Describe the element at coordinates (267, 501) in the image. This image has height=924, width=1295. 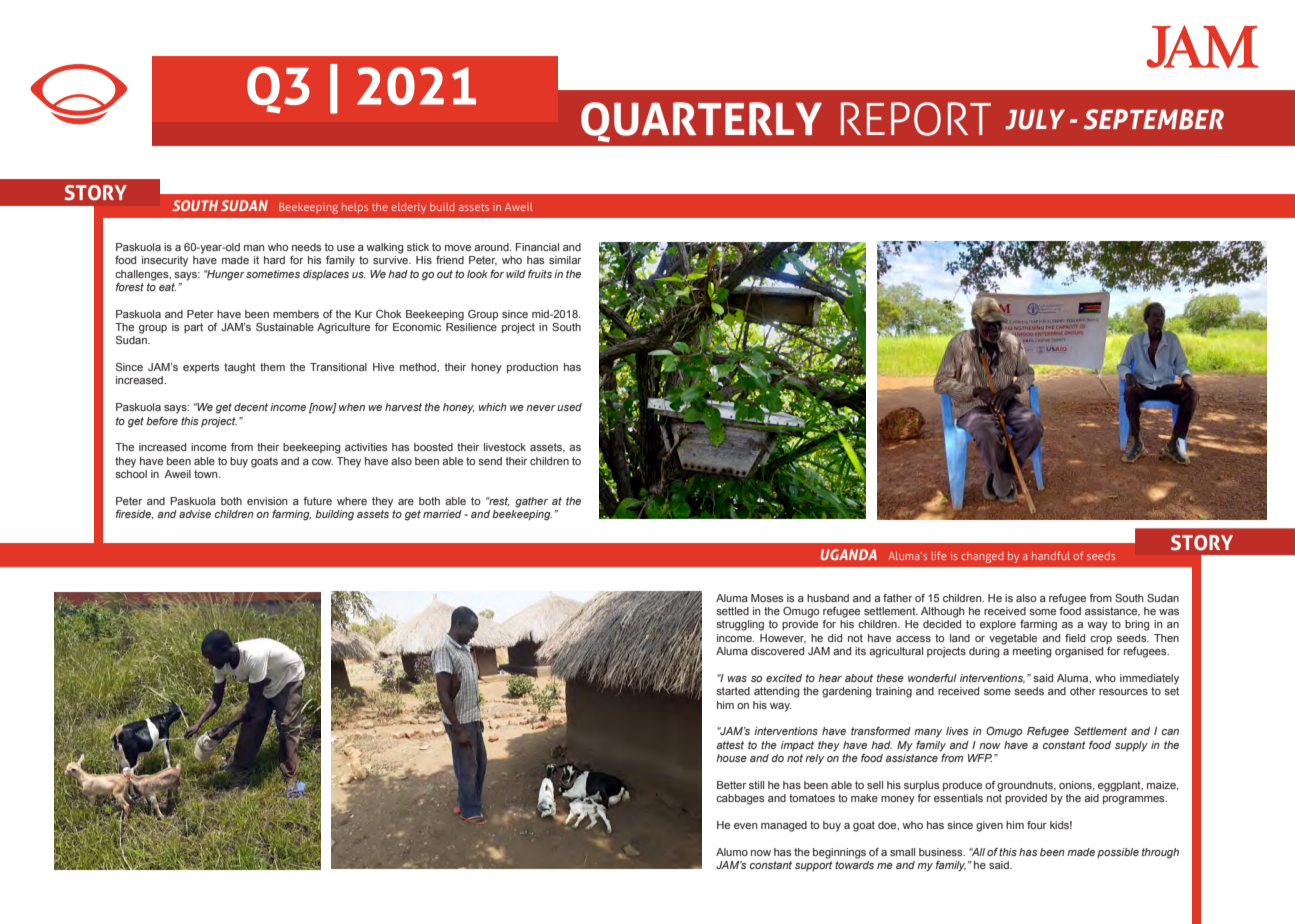
I see `envision` at that location.
